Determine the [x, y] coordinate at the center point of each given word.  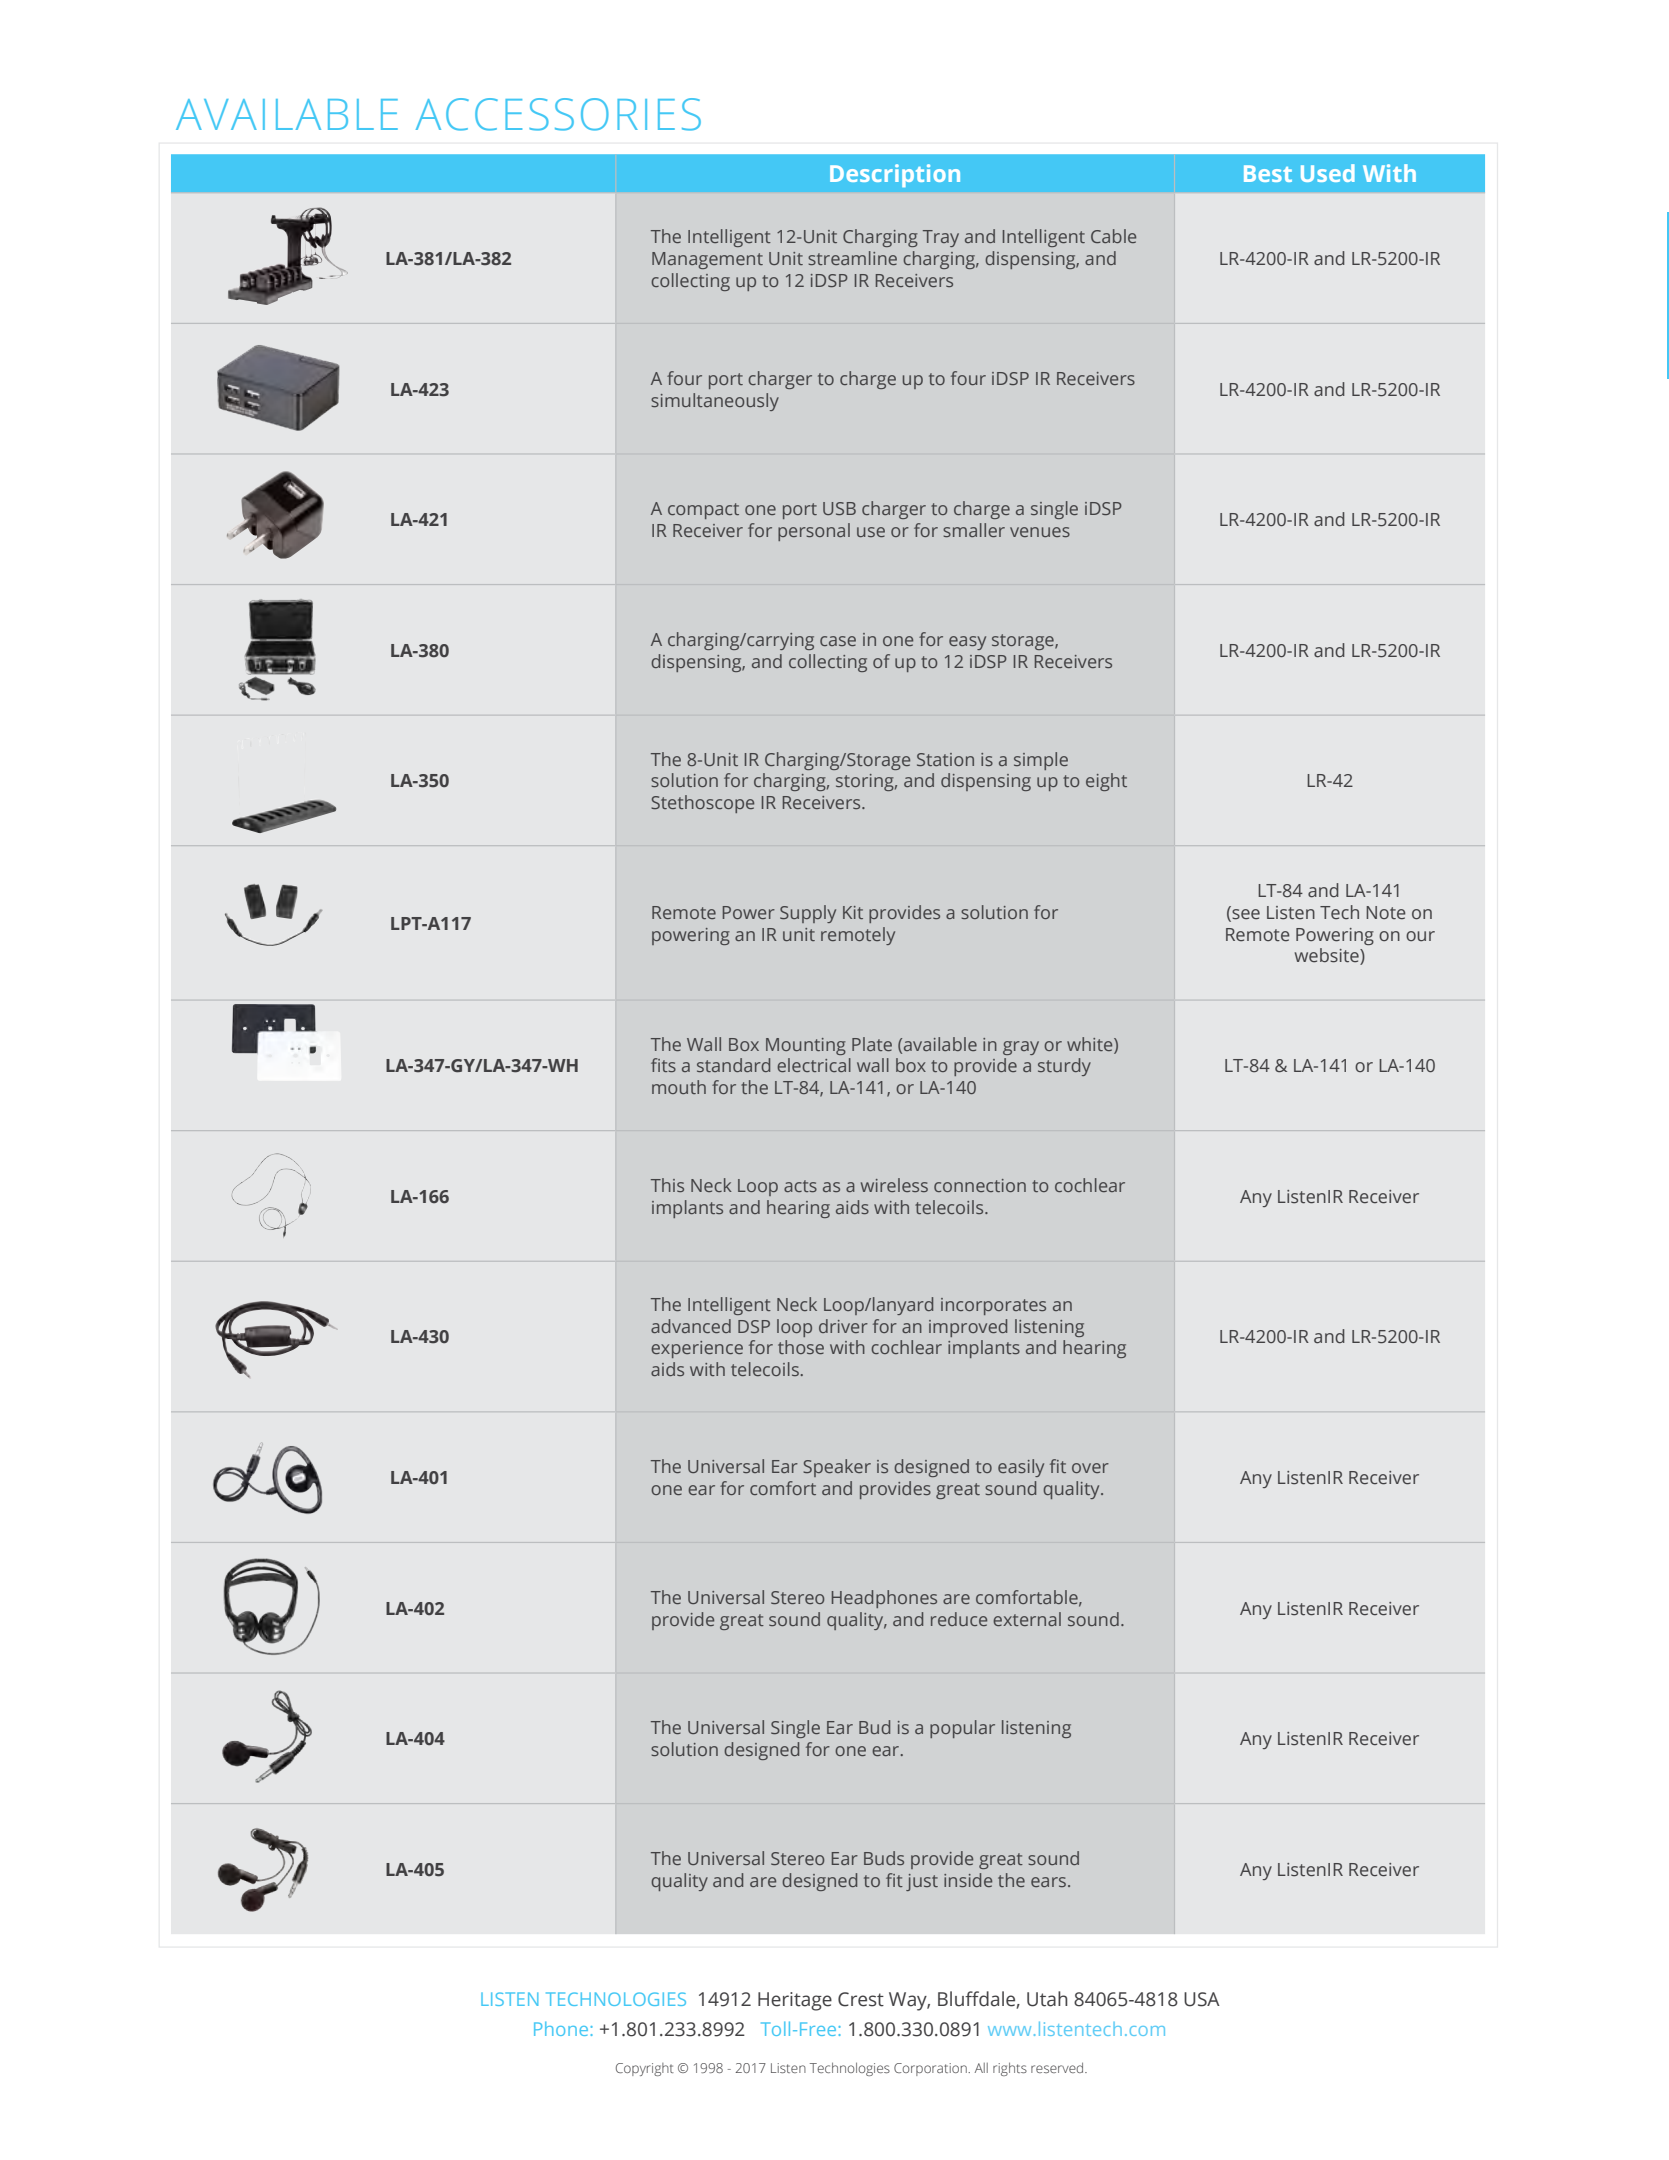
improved [968, 1328]
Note [1386, 913]
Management [707, 260]
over [1090, 1468]
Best [1268, 173]
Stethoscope [702, 804]
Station [945, 759]
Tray [941, 238]
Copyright [645, 2069]
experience [697, 1349]
